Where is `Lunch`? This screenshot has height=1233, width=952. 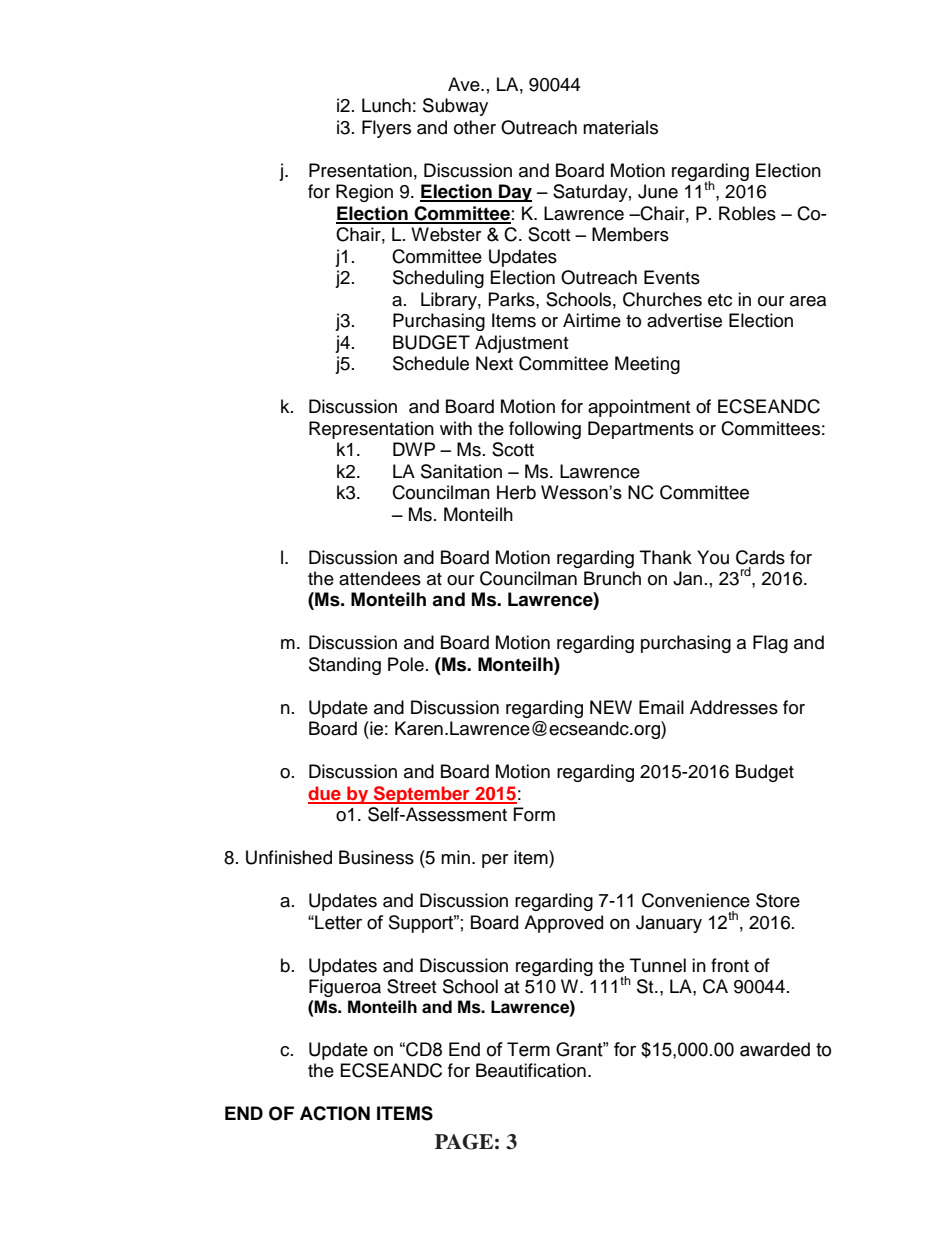 Lunch is located at coordinates (386, 105).
